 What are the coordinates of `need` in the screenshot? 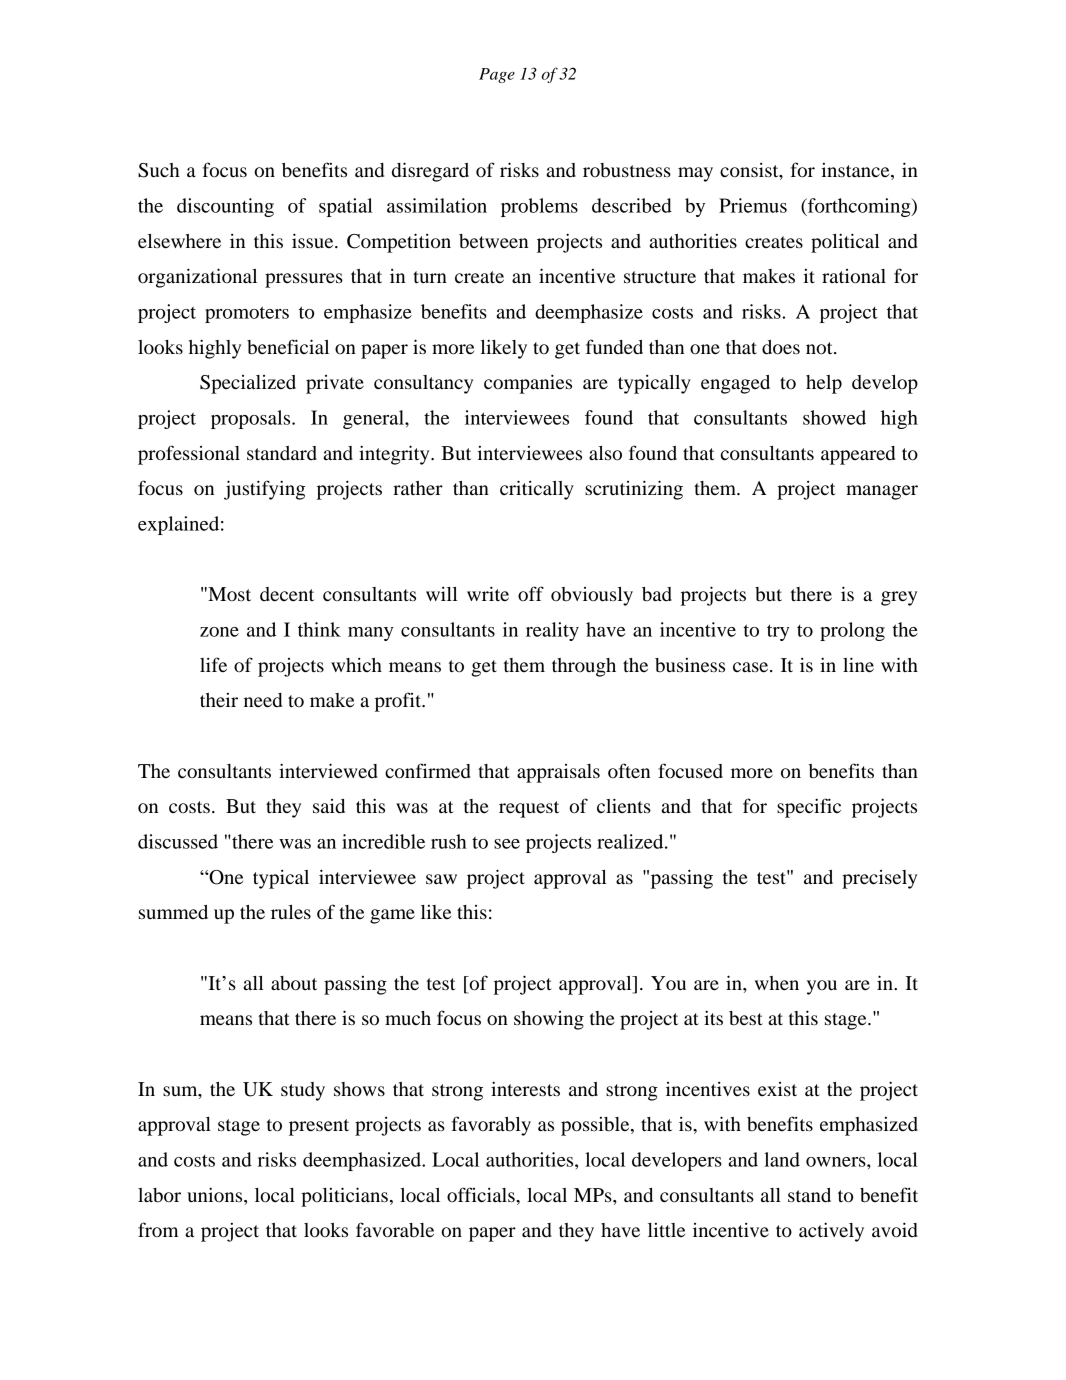 It's located at (263, 700).
